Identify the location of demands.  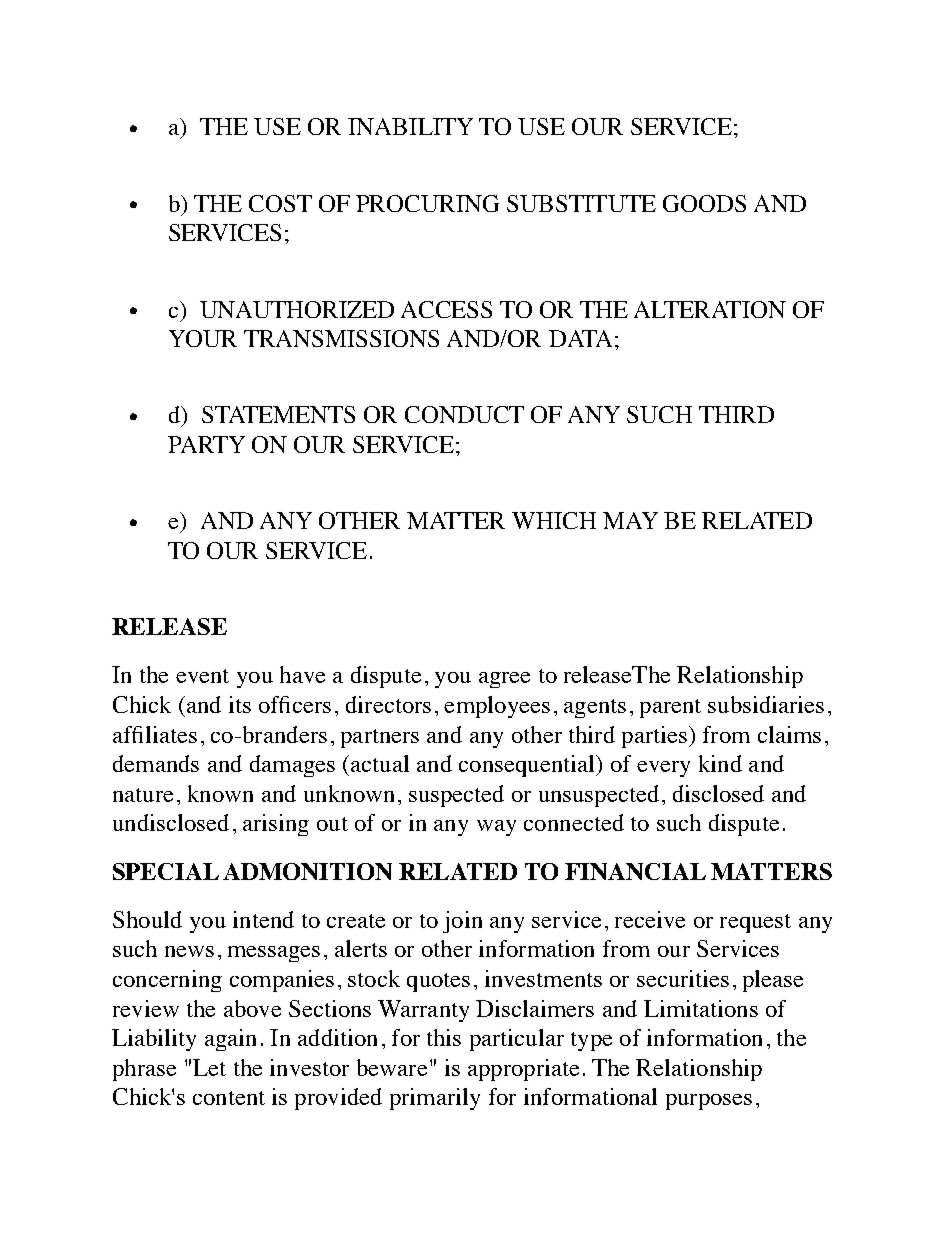
(156, 763).
